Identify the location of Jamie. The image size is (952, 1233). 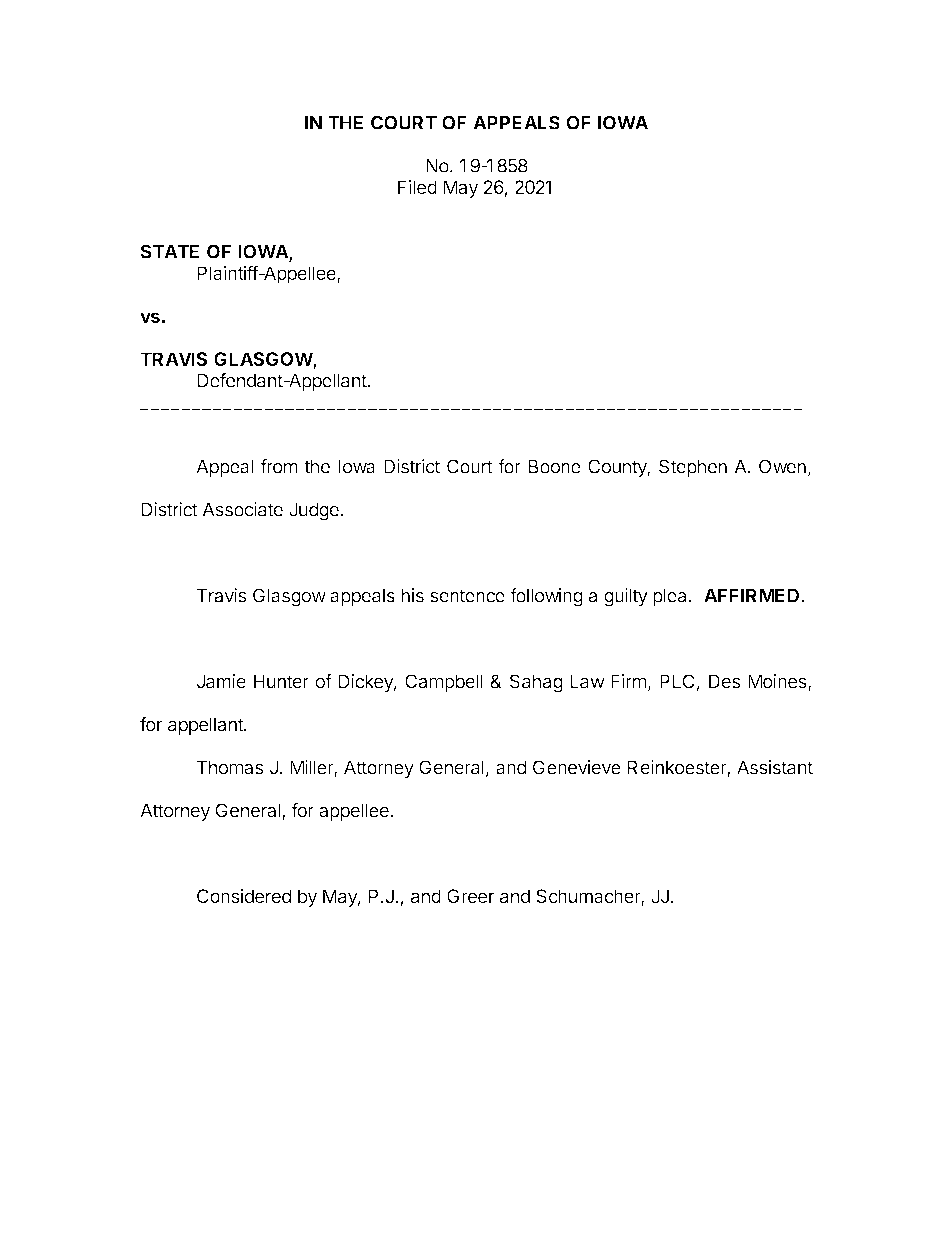
(221, 681).
